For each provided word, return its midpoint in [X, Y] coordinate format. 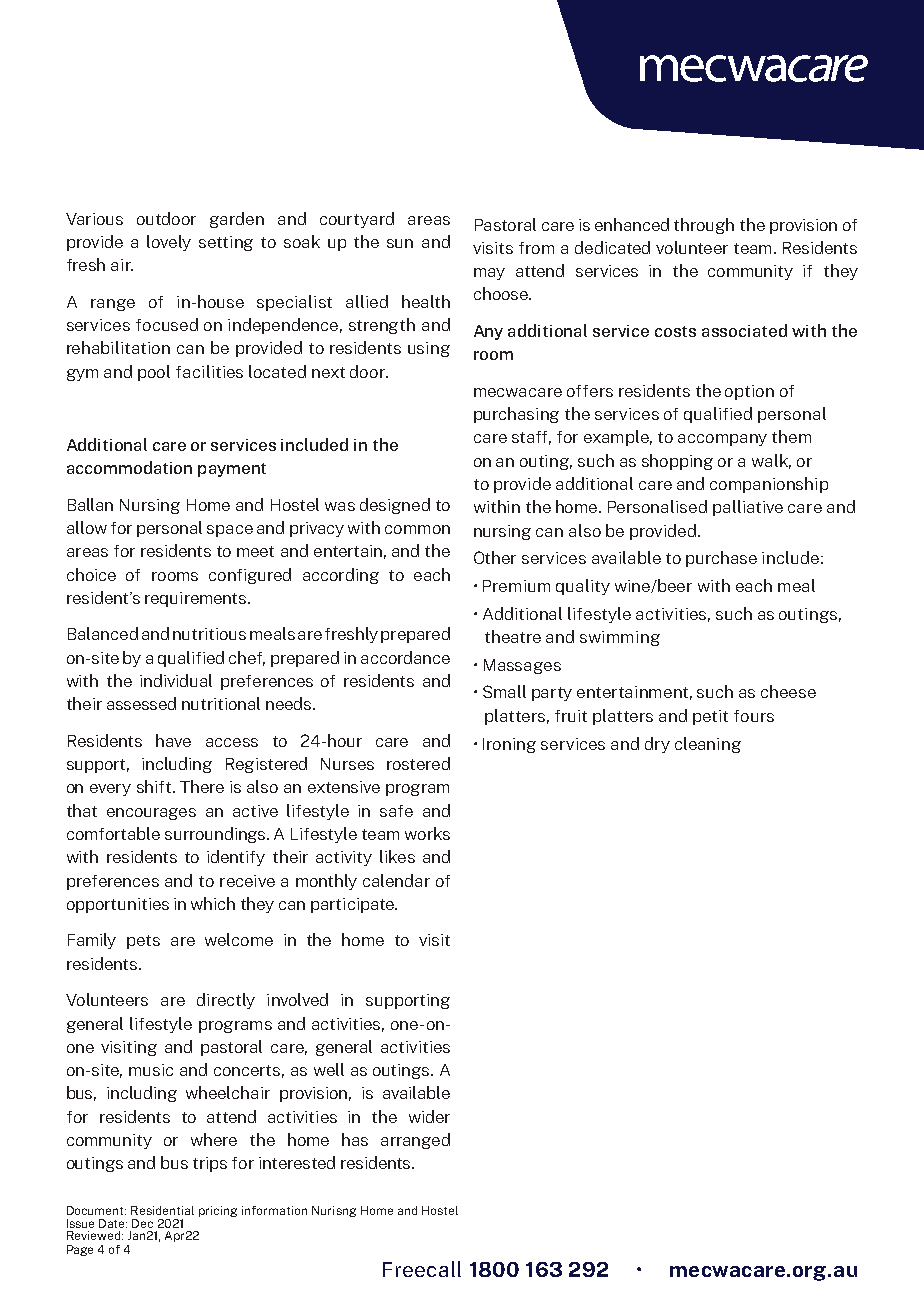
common [417, 529]
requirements [197, 599]
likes [397, 856]
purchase [721, 559]
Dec [142, 1223]
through [704, 226]
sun [400, 243]
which [213, 903]
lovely [169, 243]
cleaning [708, 745]
